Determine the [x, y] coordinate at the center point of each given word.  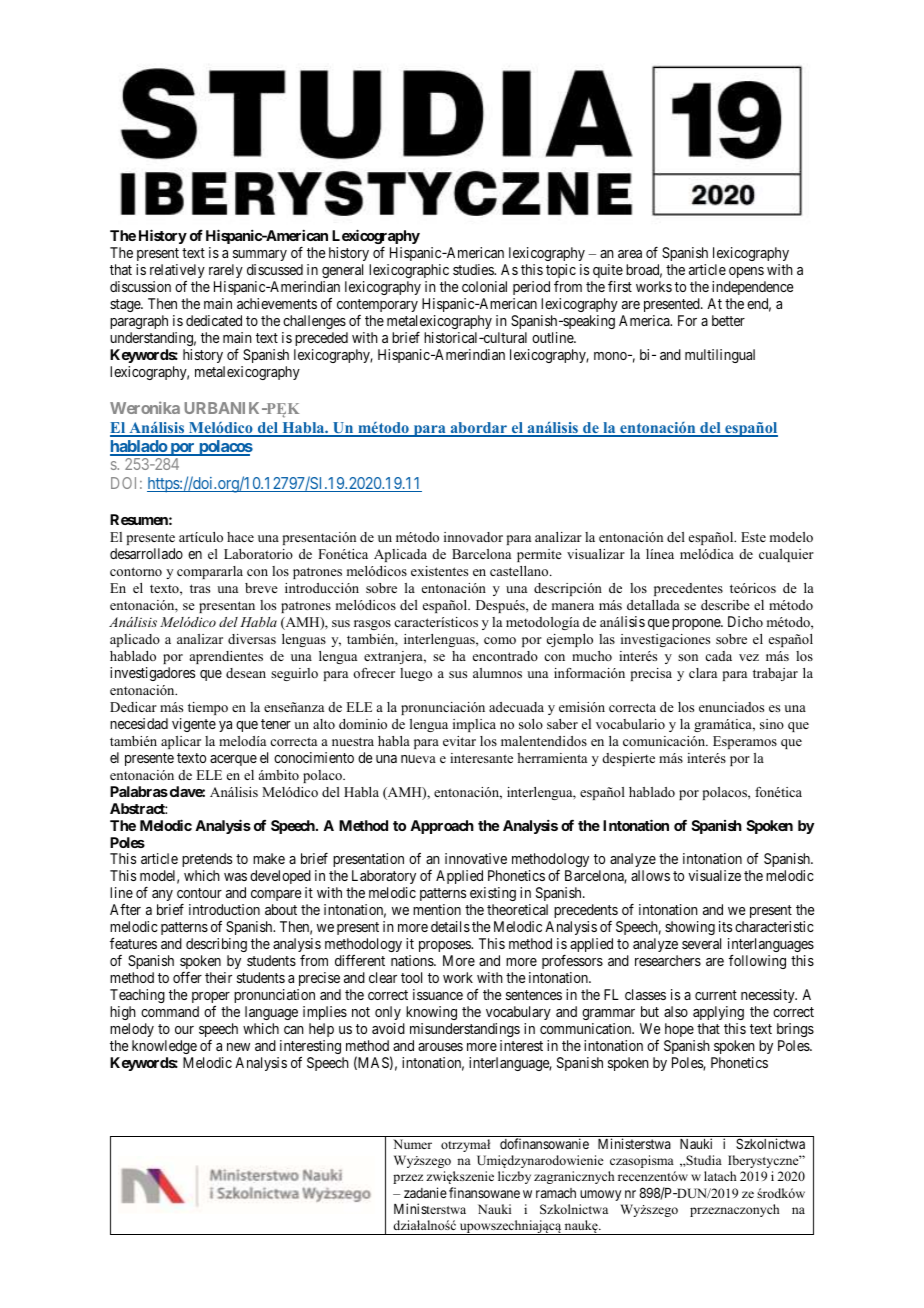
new [238, 1047]
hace [240, 537]
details [450, 926]
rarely [226, 271]
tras [200, 588]
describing [216, 945]
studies [474, 269]
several [701, 943]
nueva [418, 759]
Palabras [139, 791]
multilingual [720, 356]
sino [772, 724]
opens [746, 272]
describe [725, 605]
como [500, 640]
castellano [520, 571]
